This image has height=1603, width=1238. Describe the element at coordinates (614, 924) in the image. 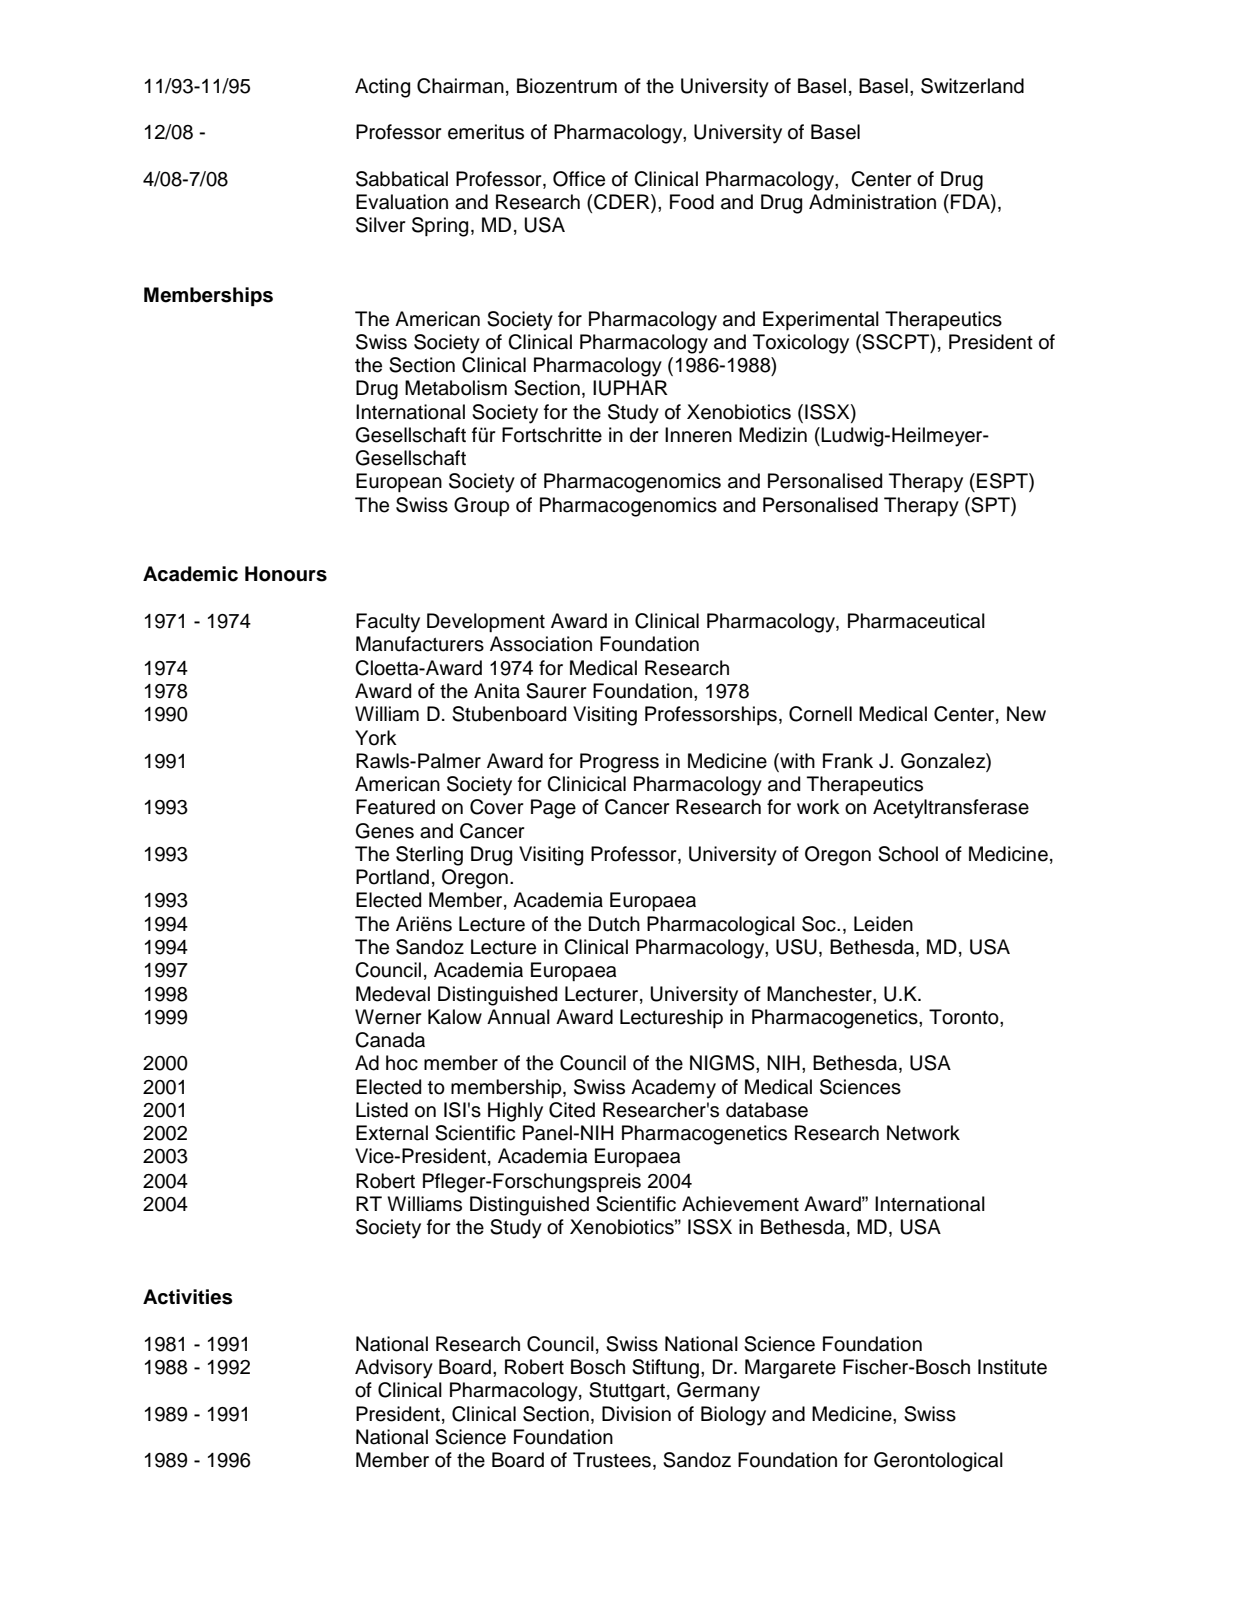

I see `Dutch` at that location.
